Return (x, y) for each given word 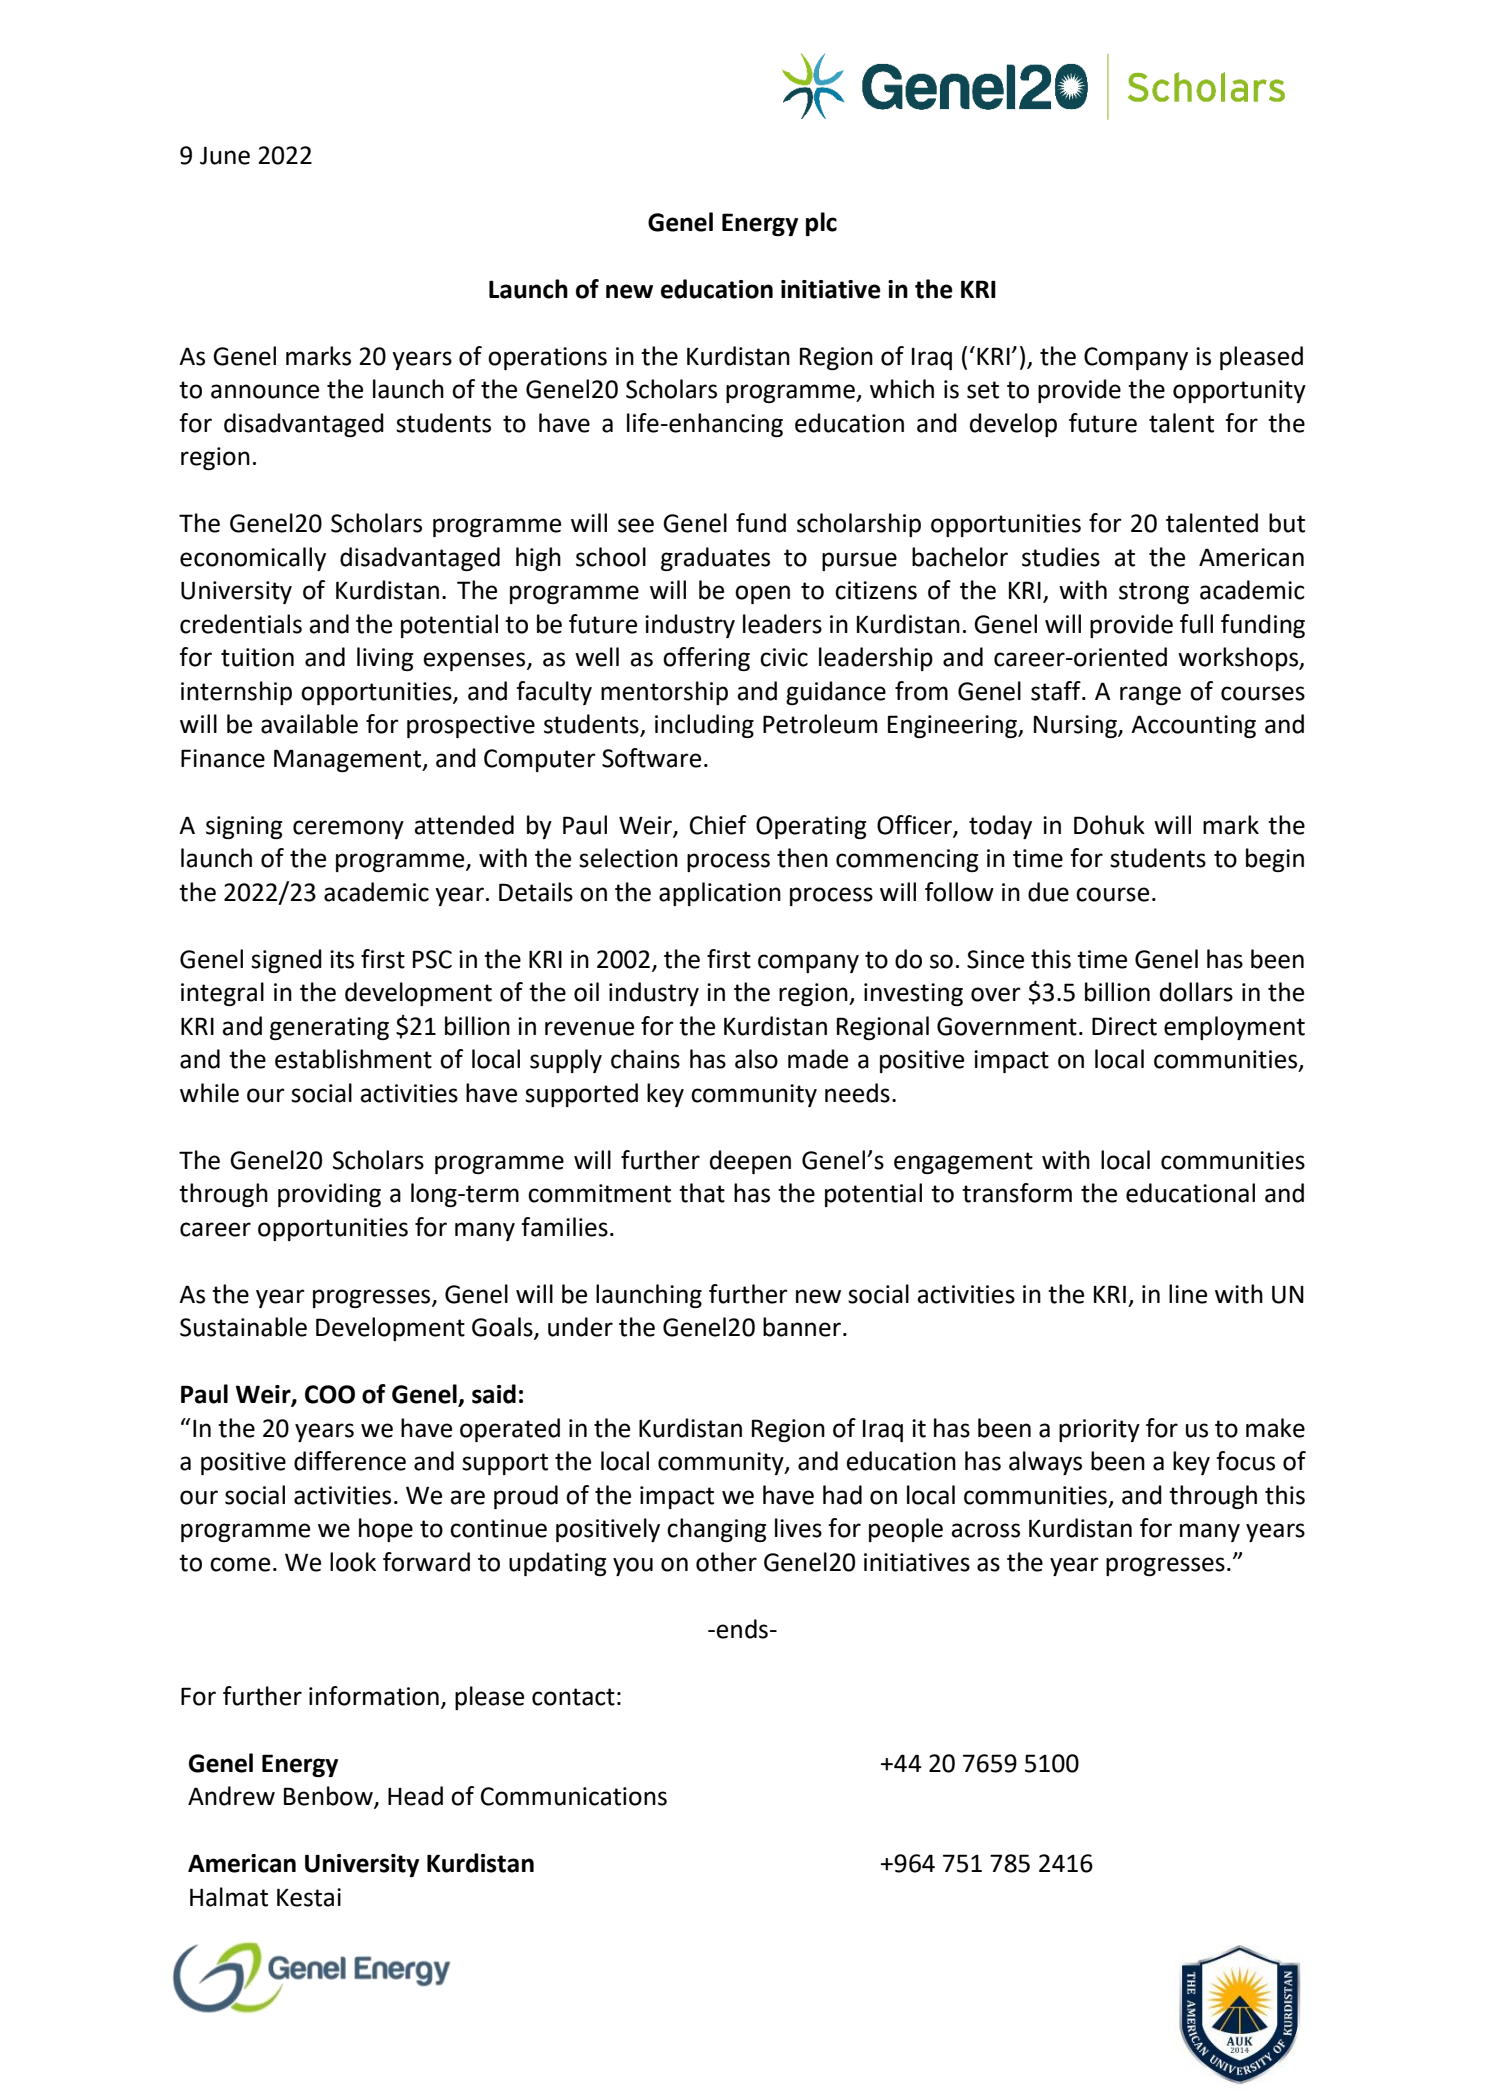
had (842, 1495)
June (225, 155)
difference (350, 1461)
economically (253, 559)
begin (1275, 860)
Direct (1124, 1026)
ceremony (348, 829)
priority (1099, 1430)
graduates (715, 559)
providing (329, 1195)
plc (821, 224)
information (374, 1696)
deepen (750, 1162)
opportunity (1239, 391)
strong (1154, 593)
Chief (718, 825)
